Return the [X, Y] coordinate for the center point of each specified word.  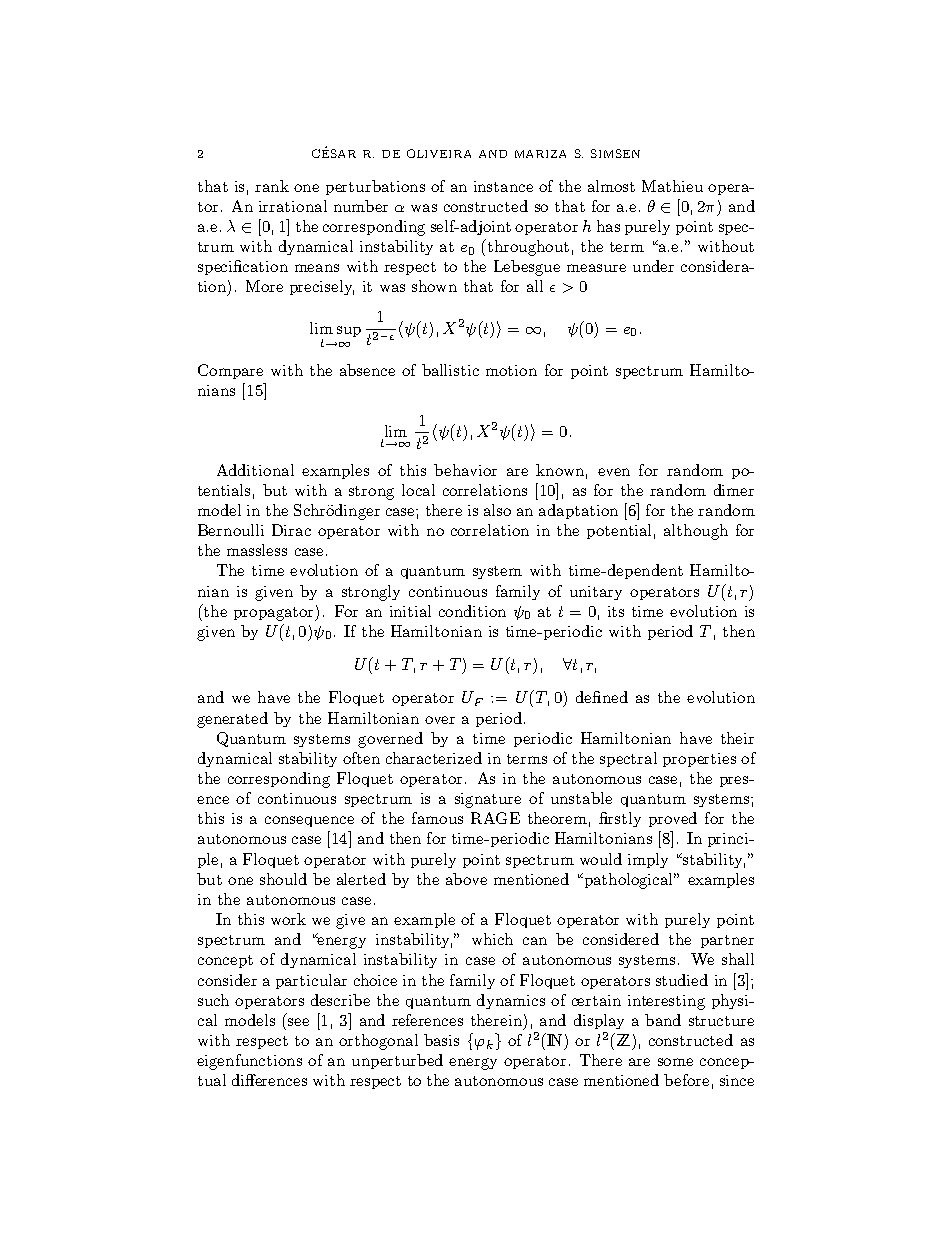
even [614, 472]
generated [232, 720]
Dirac [291, 530]
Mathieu [672, 186]
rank [272, 186]
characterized [434, 758]
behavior [465, 470]
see [298, 1022]
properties [699, 760]
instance [503, 186]
